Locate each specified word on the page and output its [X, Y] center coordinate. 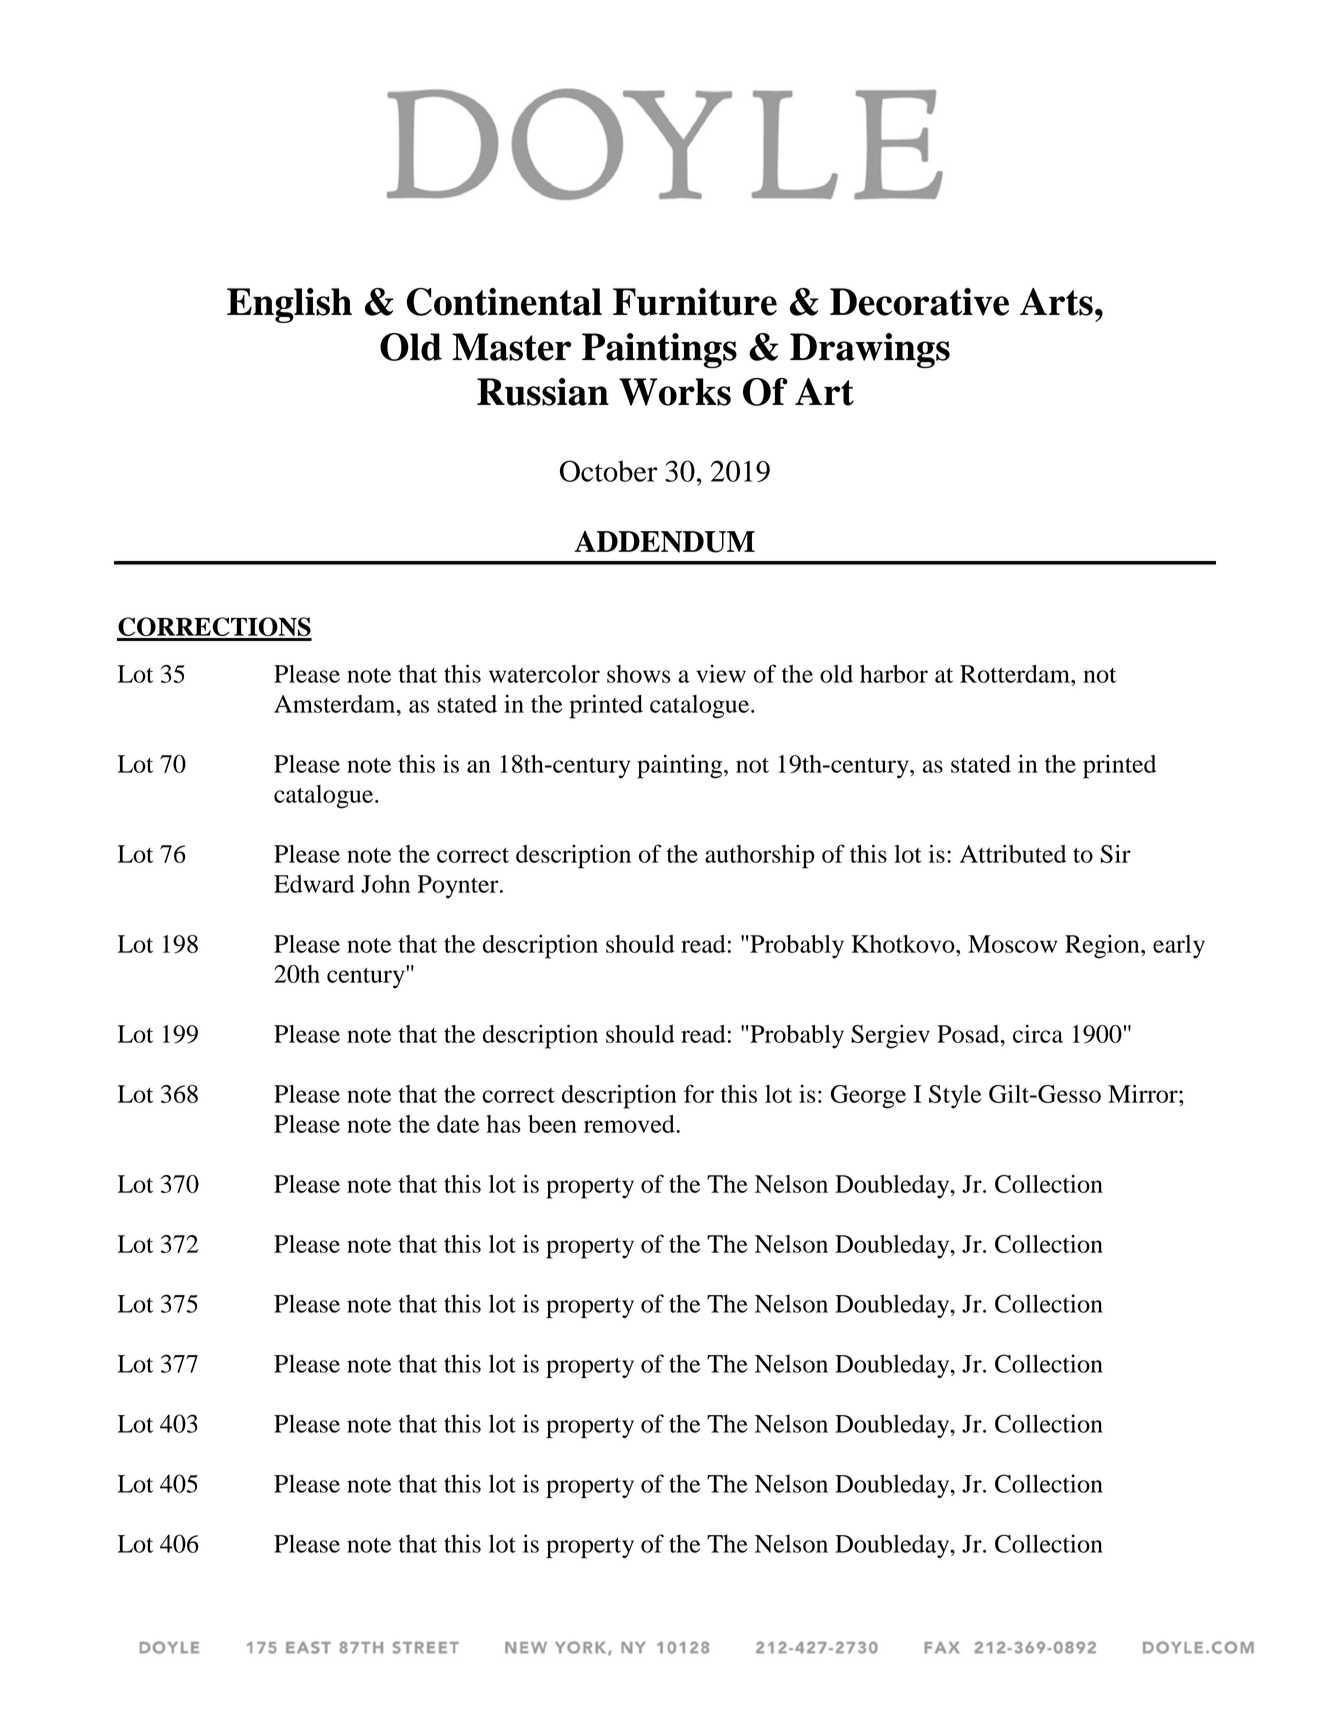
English [289, 305]
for [699, 1093]
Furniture [695, 302]
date [458, 1124]
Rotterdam [1016, 674]
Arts [1056, 302]
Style [955, 1097]
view [721, 673]
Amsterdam [336, 704]
